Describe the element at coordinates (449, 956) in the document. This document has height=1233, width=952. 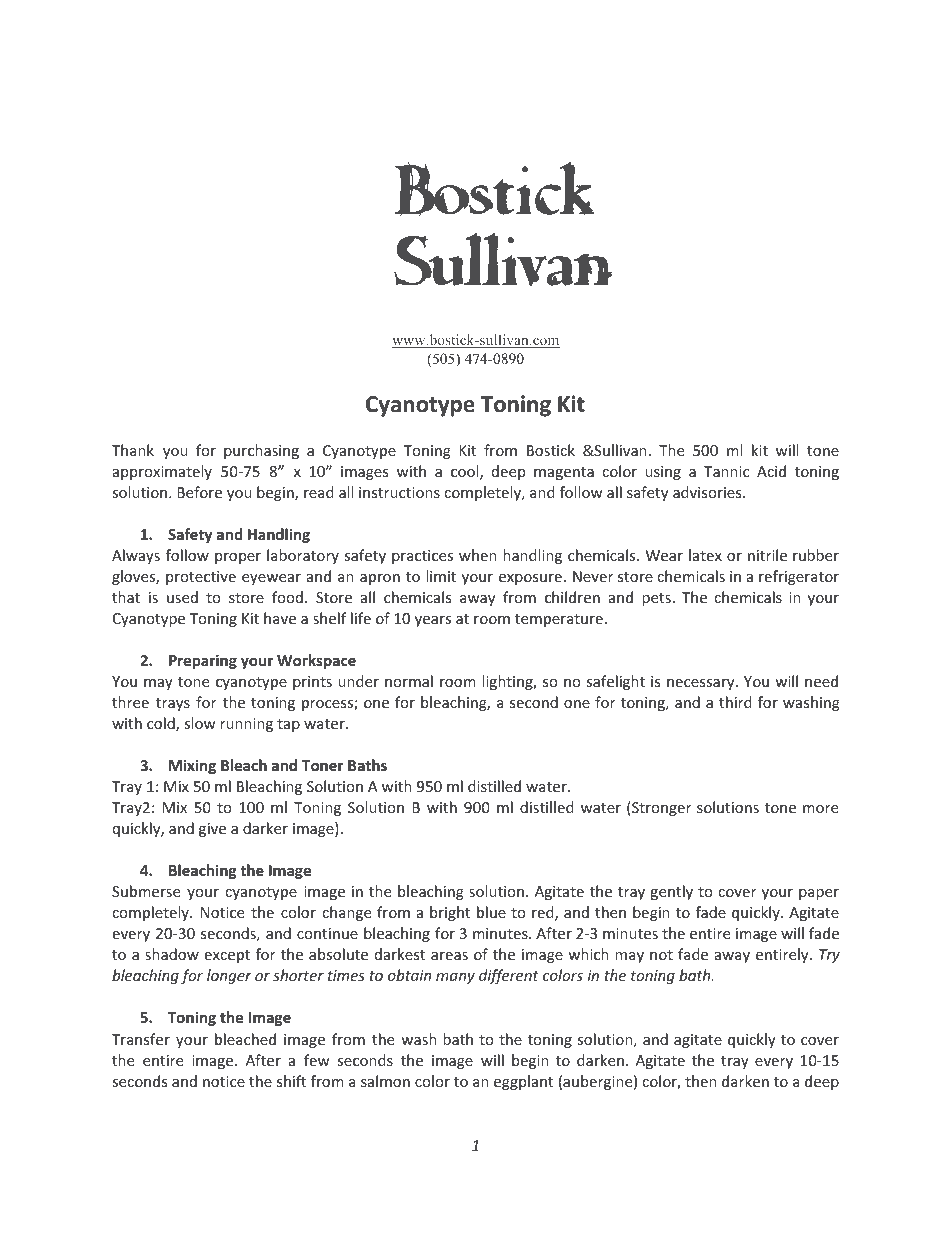
I see `areas` at that location.
